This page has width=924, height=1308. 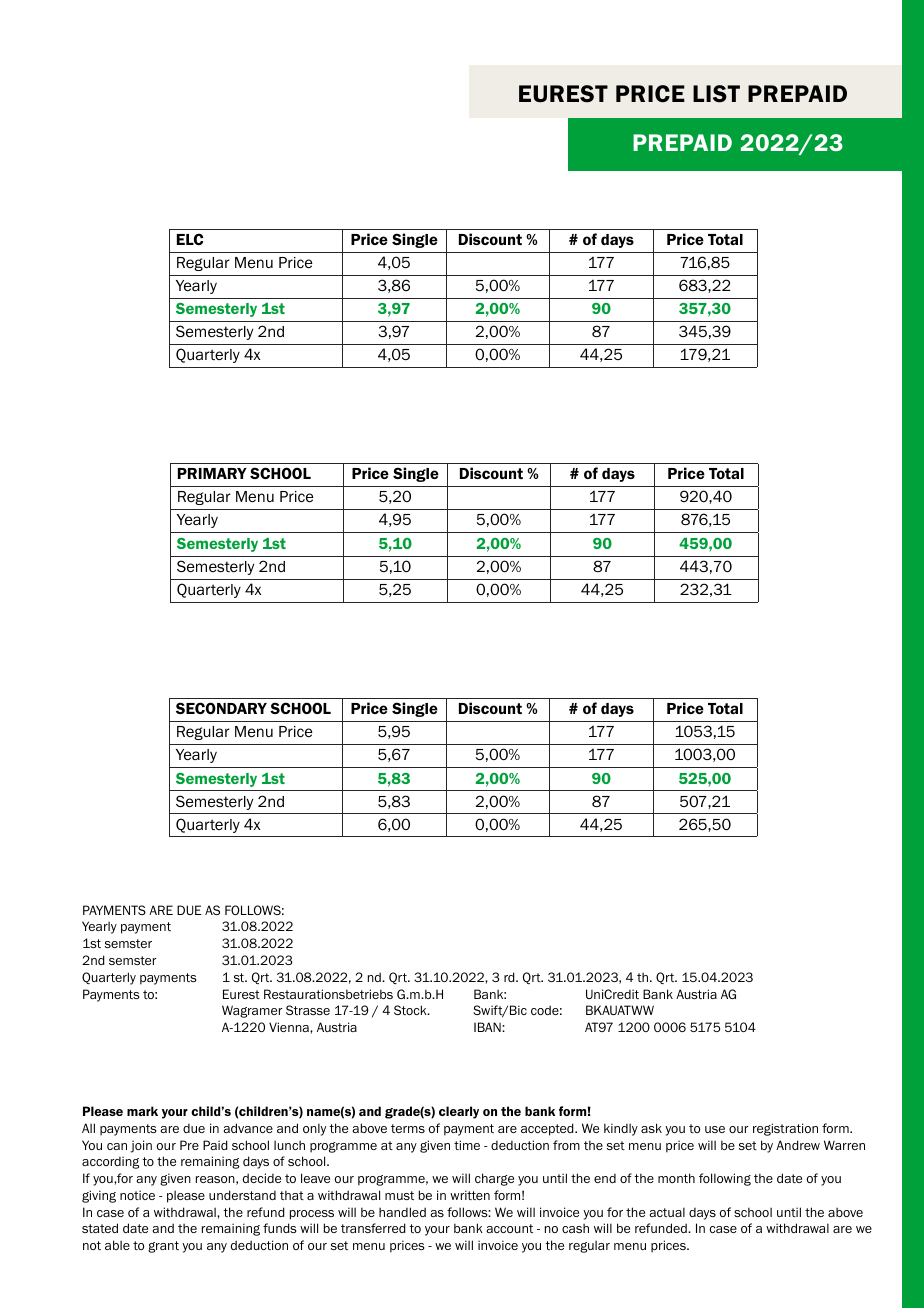 I want to click on registration, so click(x=785, y=1129).
